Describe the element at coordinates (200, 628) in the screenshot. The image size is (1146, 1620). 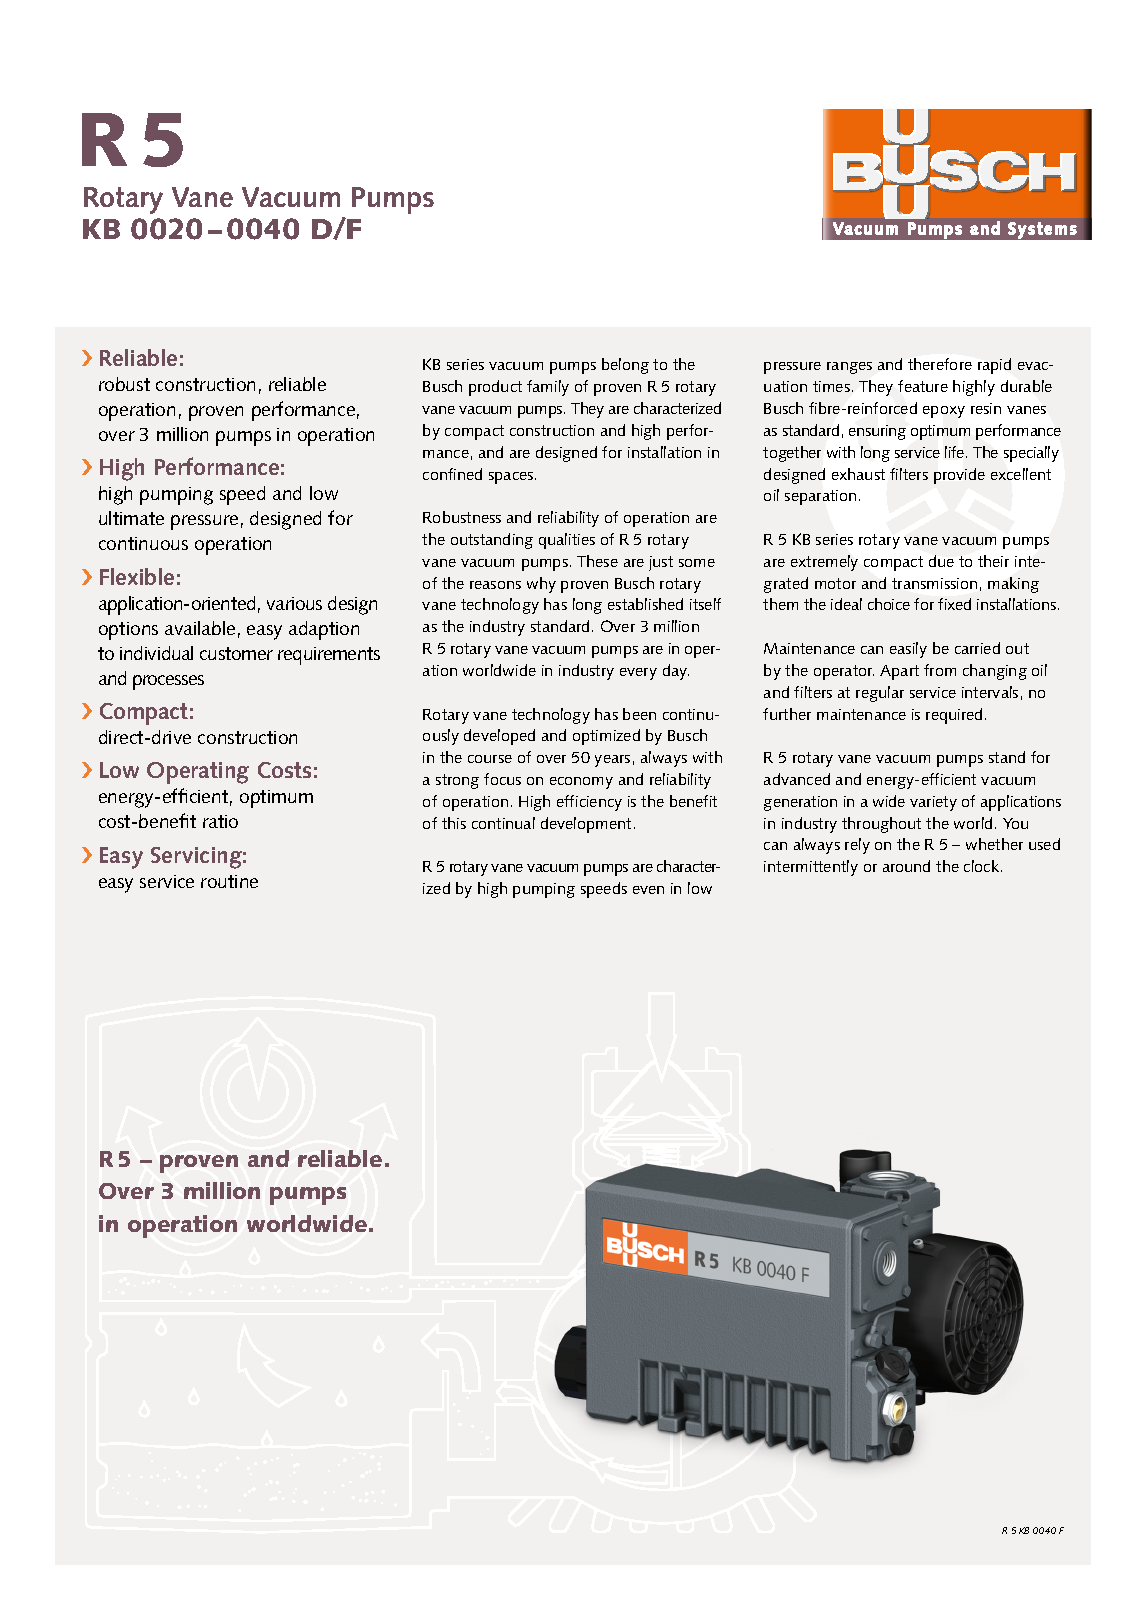
I see `available` at that location.
